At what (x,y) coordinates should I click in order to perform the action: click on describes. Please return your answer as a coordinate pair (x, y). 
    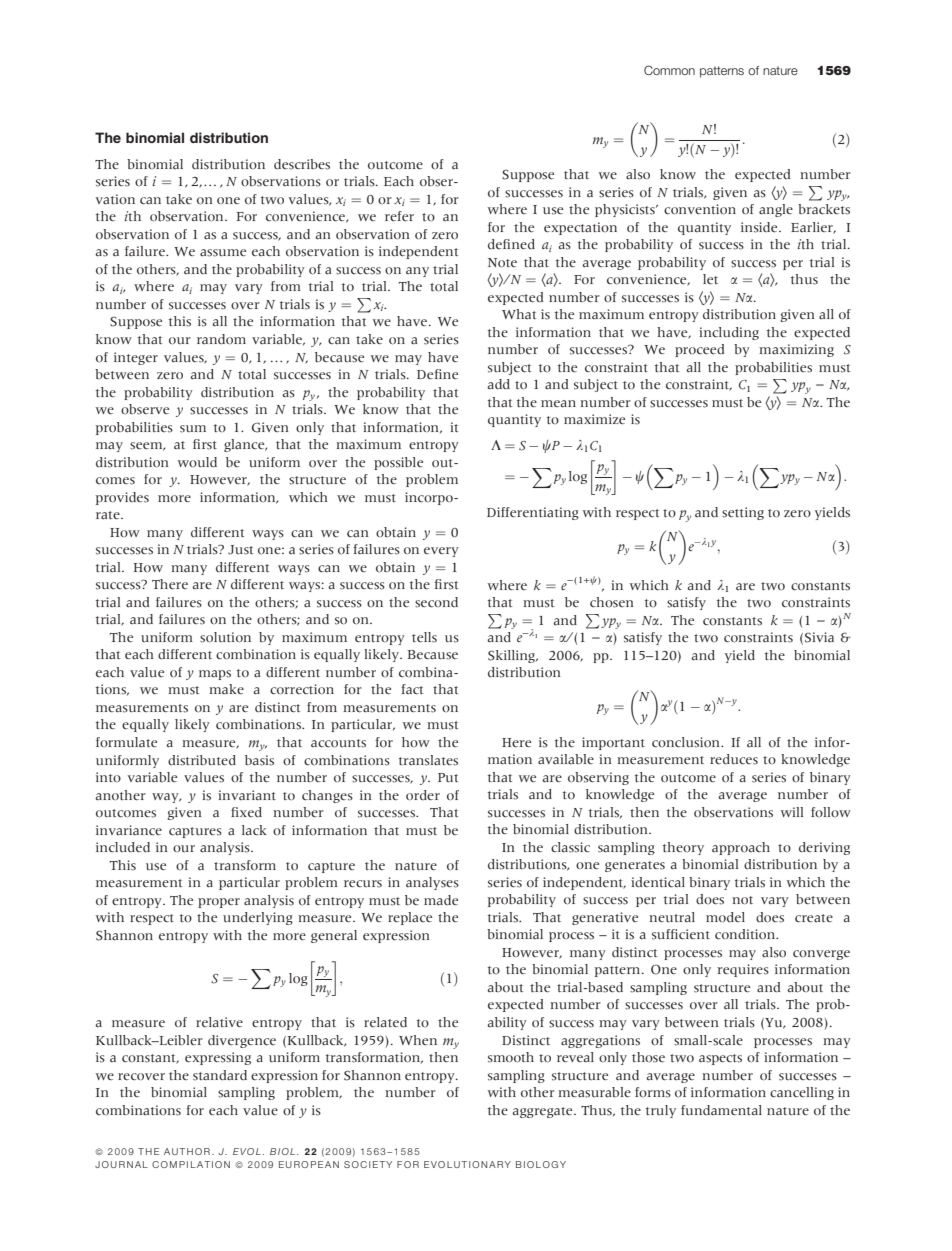
    Looking at the image, I should click on (302, 164).
